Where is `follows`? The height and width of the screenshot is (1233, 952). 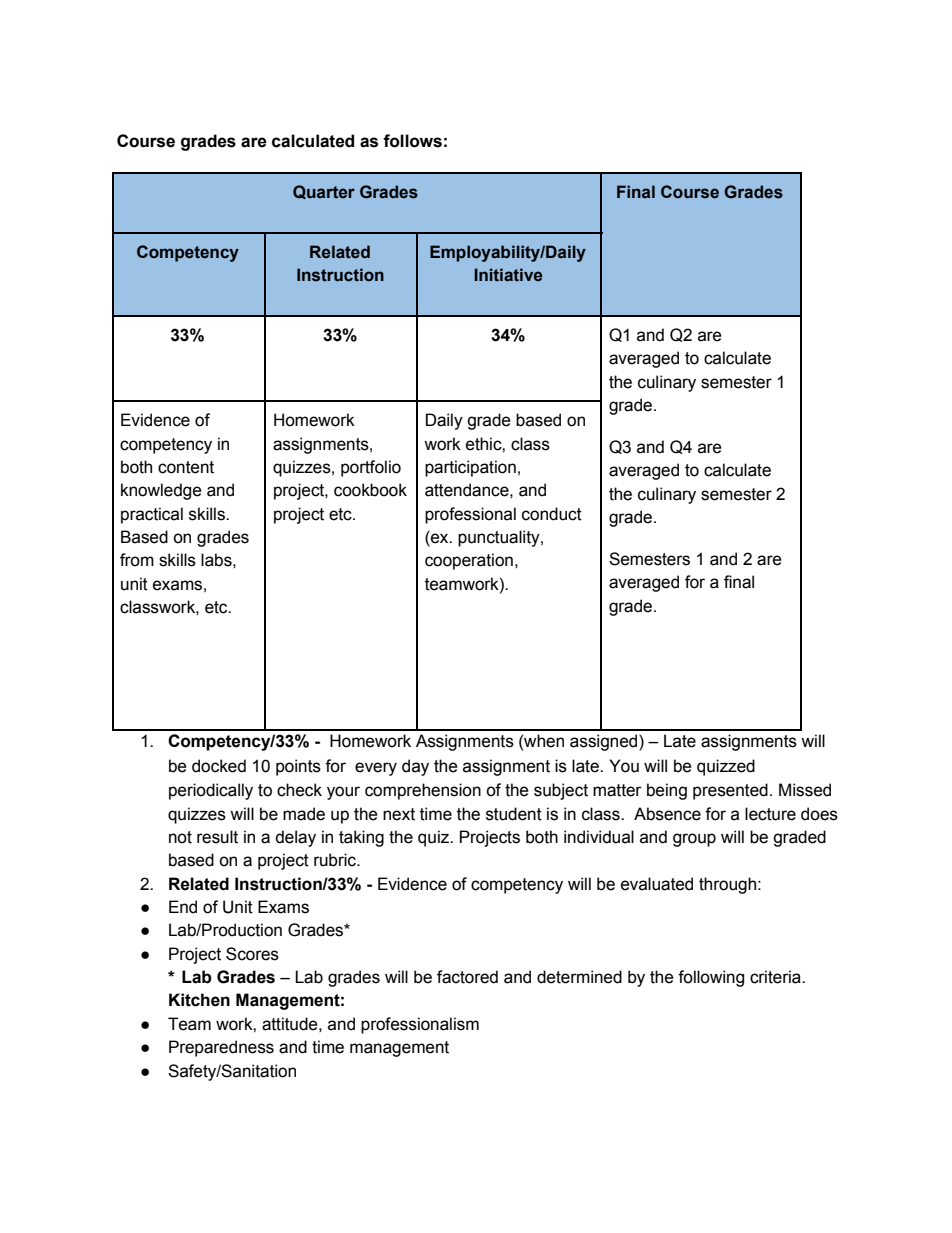 follows is located at coordinates (412, 141).
